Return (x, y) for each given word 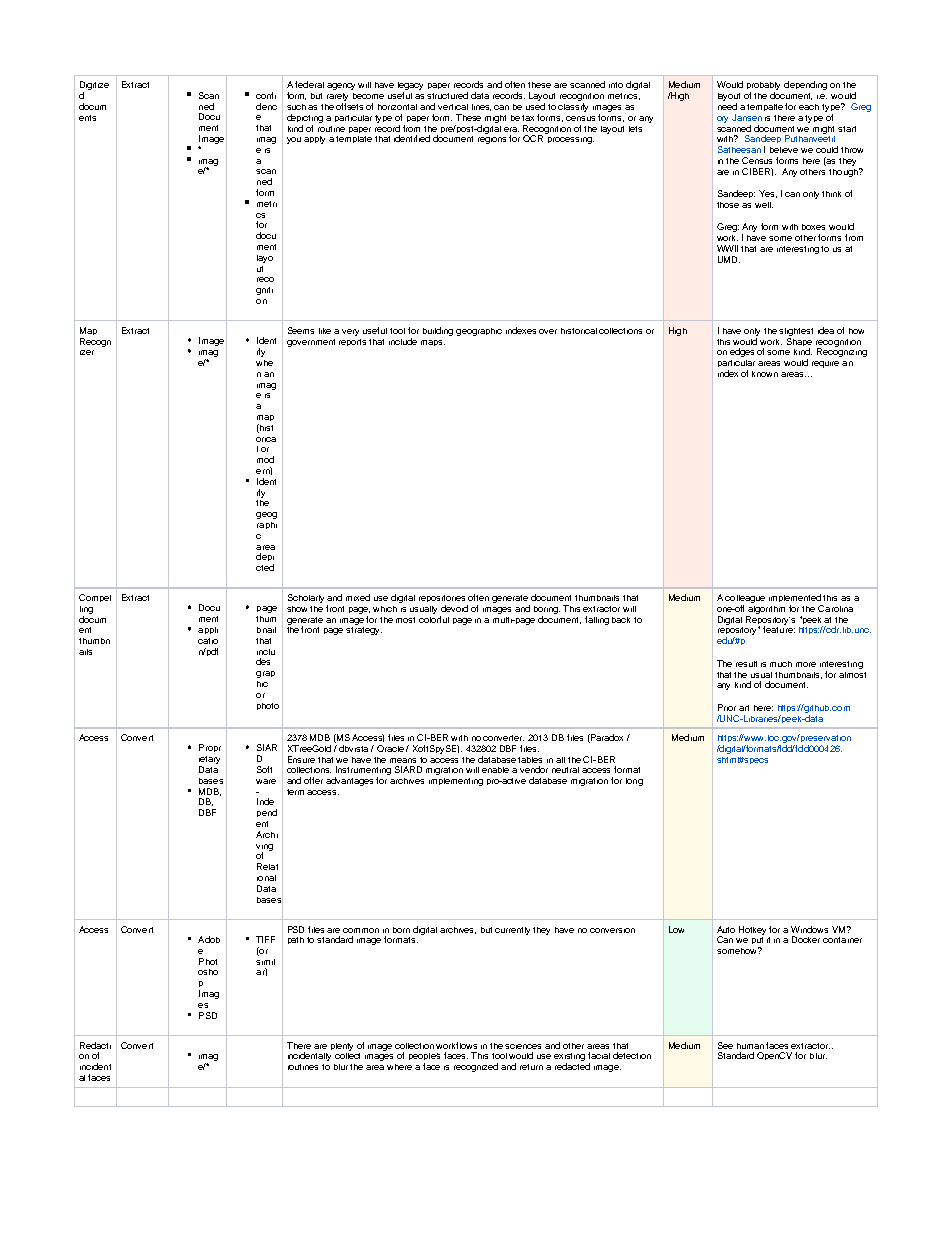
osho (208, 972)
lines (481, 107)
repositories (442, 598)
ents (87, 118)
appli (208, 630)
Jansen (747, 117)
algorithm (766, 610)
